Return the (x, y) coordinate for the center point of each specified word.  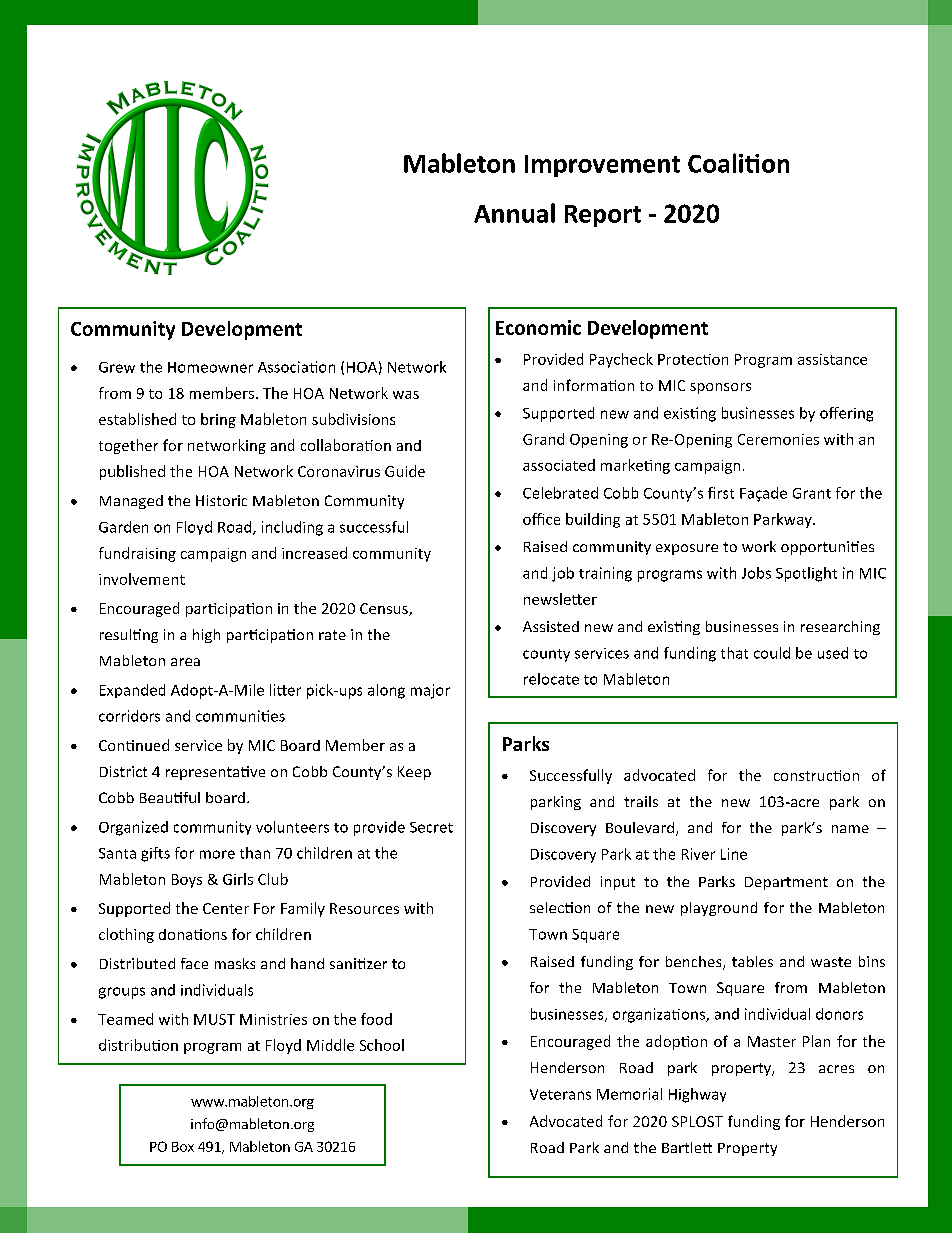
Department (786, 883)
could (772, 653)
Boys (187, 881)
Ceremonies (778, 439)
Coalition (738, 163)
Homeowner (210, 367)
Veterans (560, 1094)
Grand (543, 439)
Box (183, 1147)
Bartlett (687, 1147)
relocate (551, 679)
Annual (514, 213)
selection (560, 907)
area (185, 662)
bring (218, 420)
